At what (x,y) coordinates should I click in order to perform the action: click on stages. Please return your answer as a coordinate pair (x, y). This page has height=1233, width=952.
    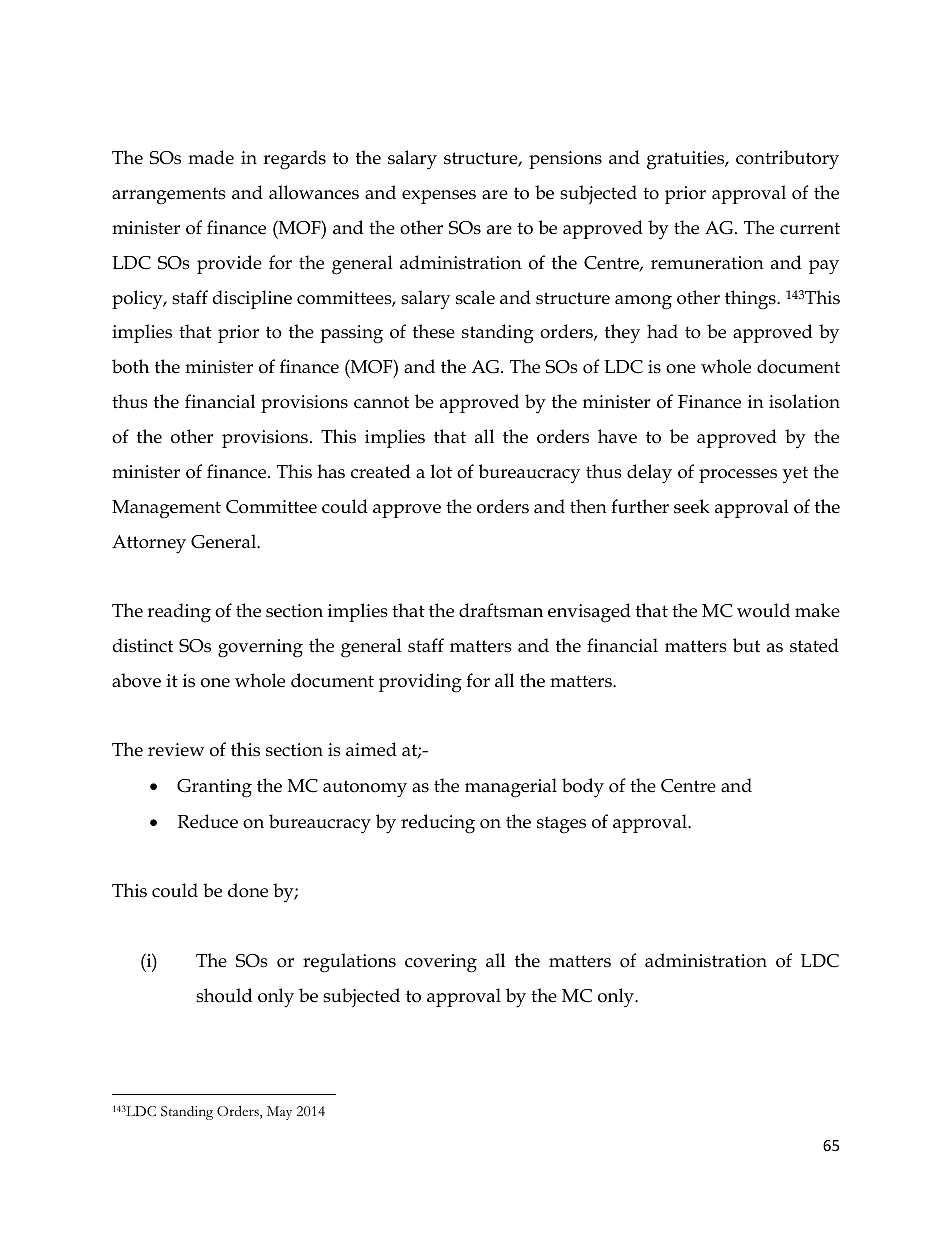
    Looking at the image, I should click on (561, 825).
